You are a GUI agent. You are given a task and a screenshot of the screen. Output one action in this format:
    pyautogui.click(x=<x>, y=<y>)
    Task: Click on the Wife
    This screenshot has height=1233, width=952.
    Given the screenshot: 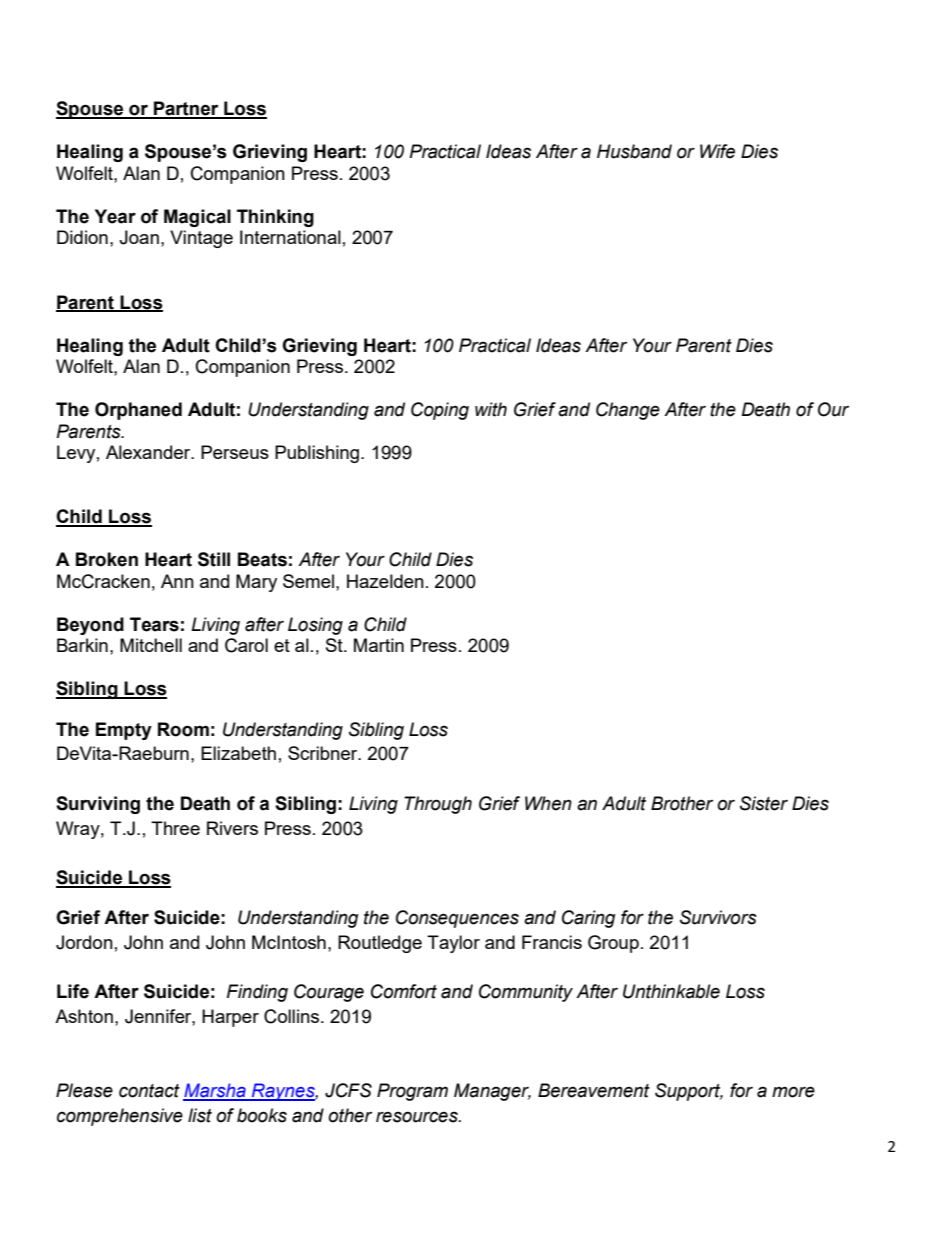 What is the action you would take?
    pyautogui.click(x=717, y=151)
